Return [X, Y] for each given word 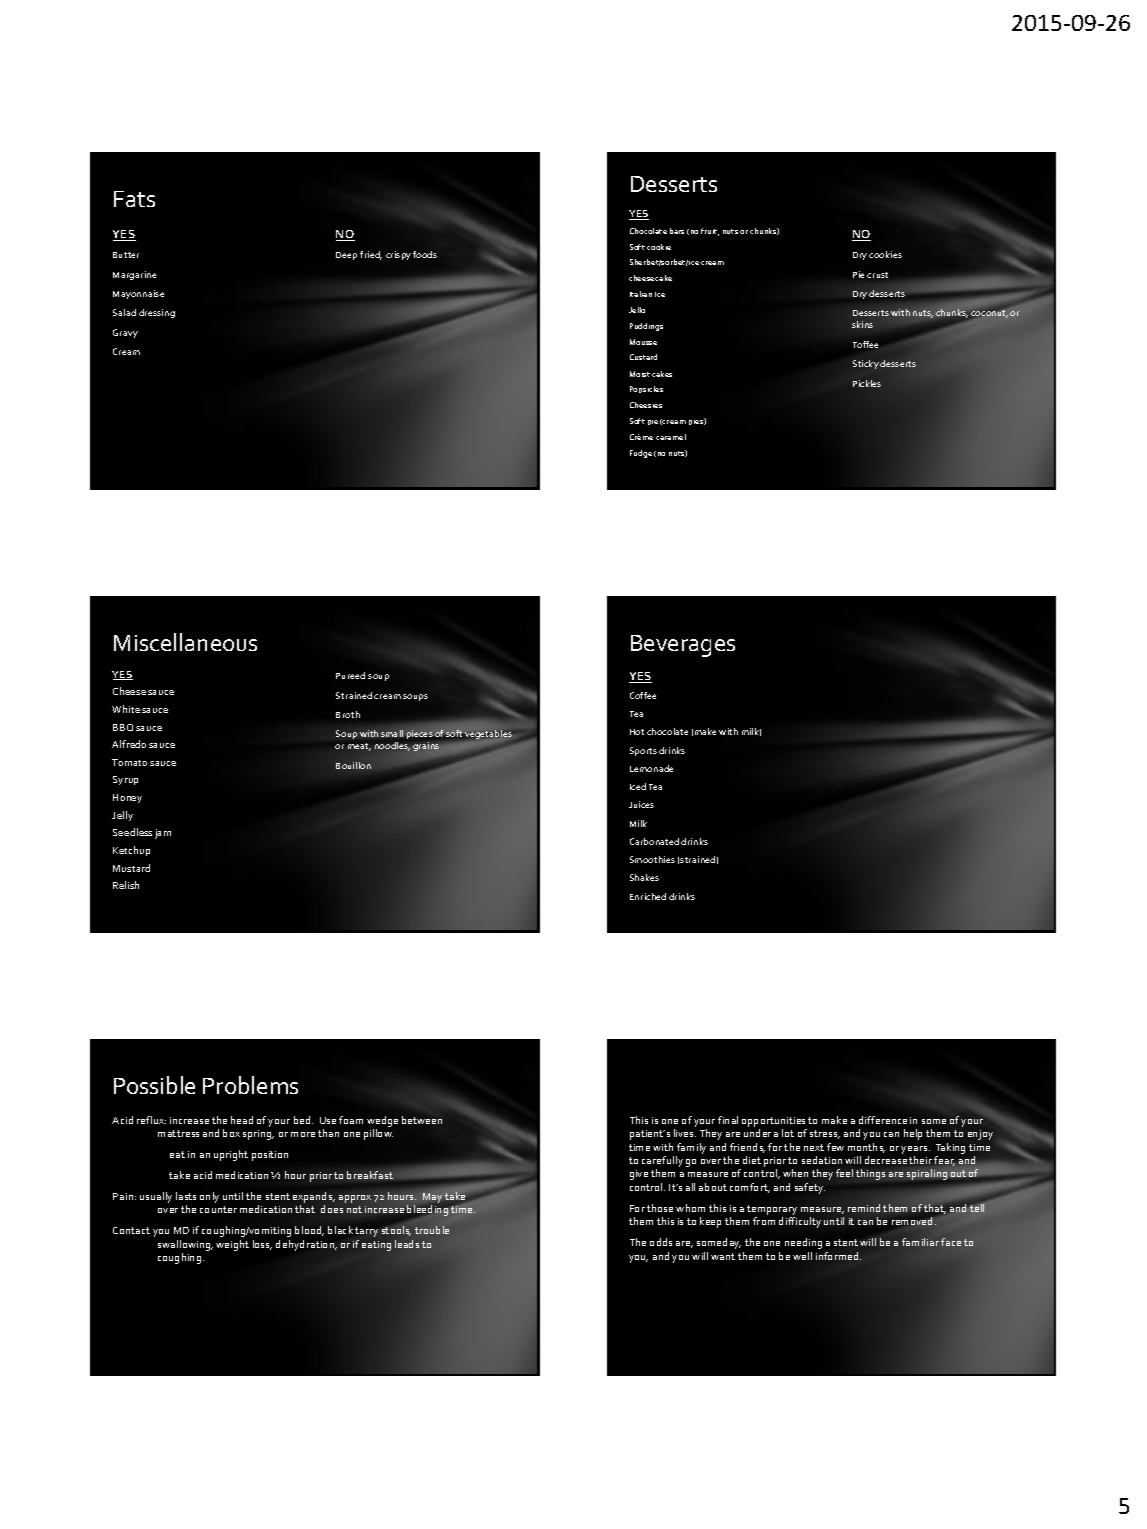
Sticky [866, 364]
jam [163, 834]
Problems [250, 1085]
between [422, 1120]
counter [218, 1209]
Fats [134, 199]
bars [677, 231]
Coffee [643, 695]
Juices [641, 804]
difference [883, 1120]
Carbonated [654, 841]
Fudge [641, 454]
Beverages [683, 646]
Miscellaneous [185, 642]
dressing [157, 313]
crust [877, 275]
